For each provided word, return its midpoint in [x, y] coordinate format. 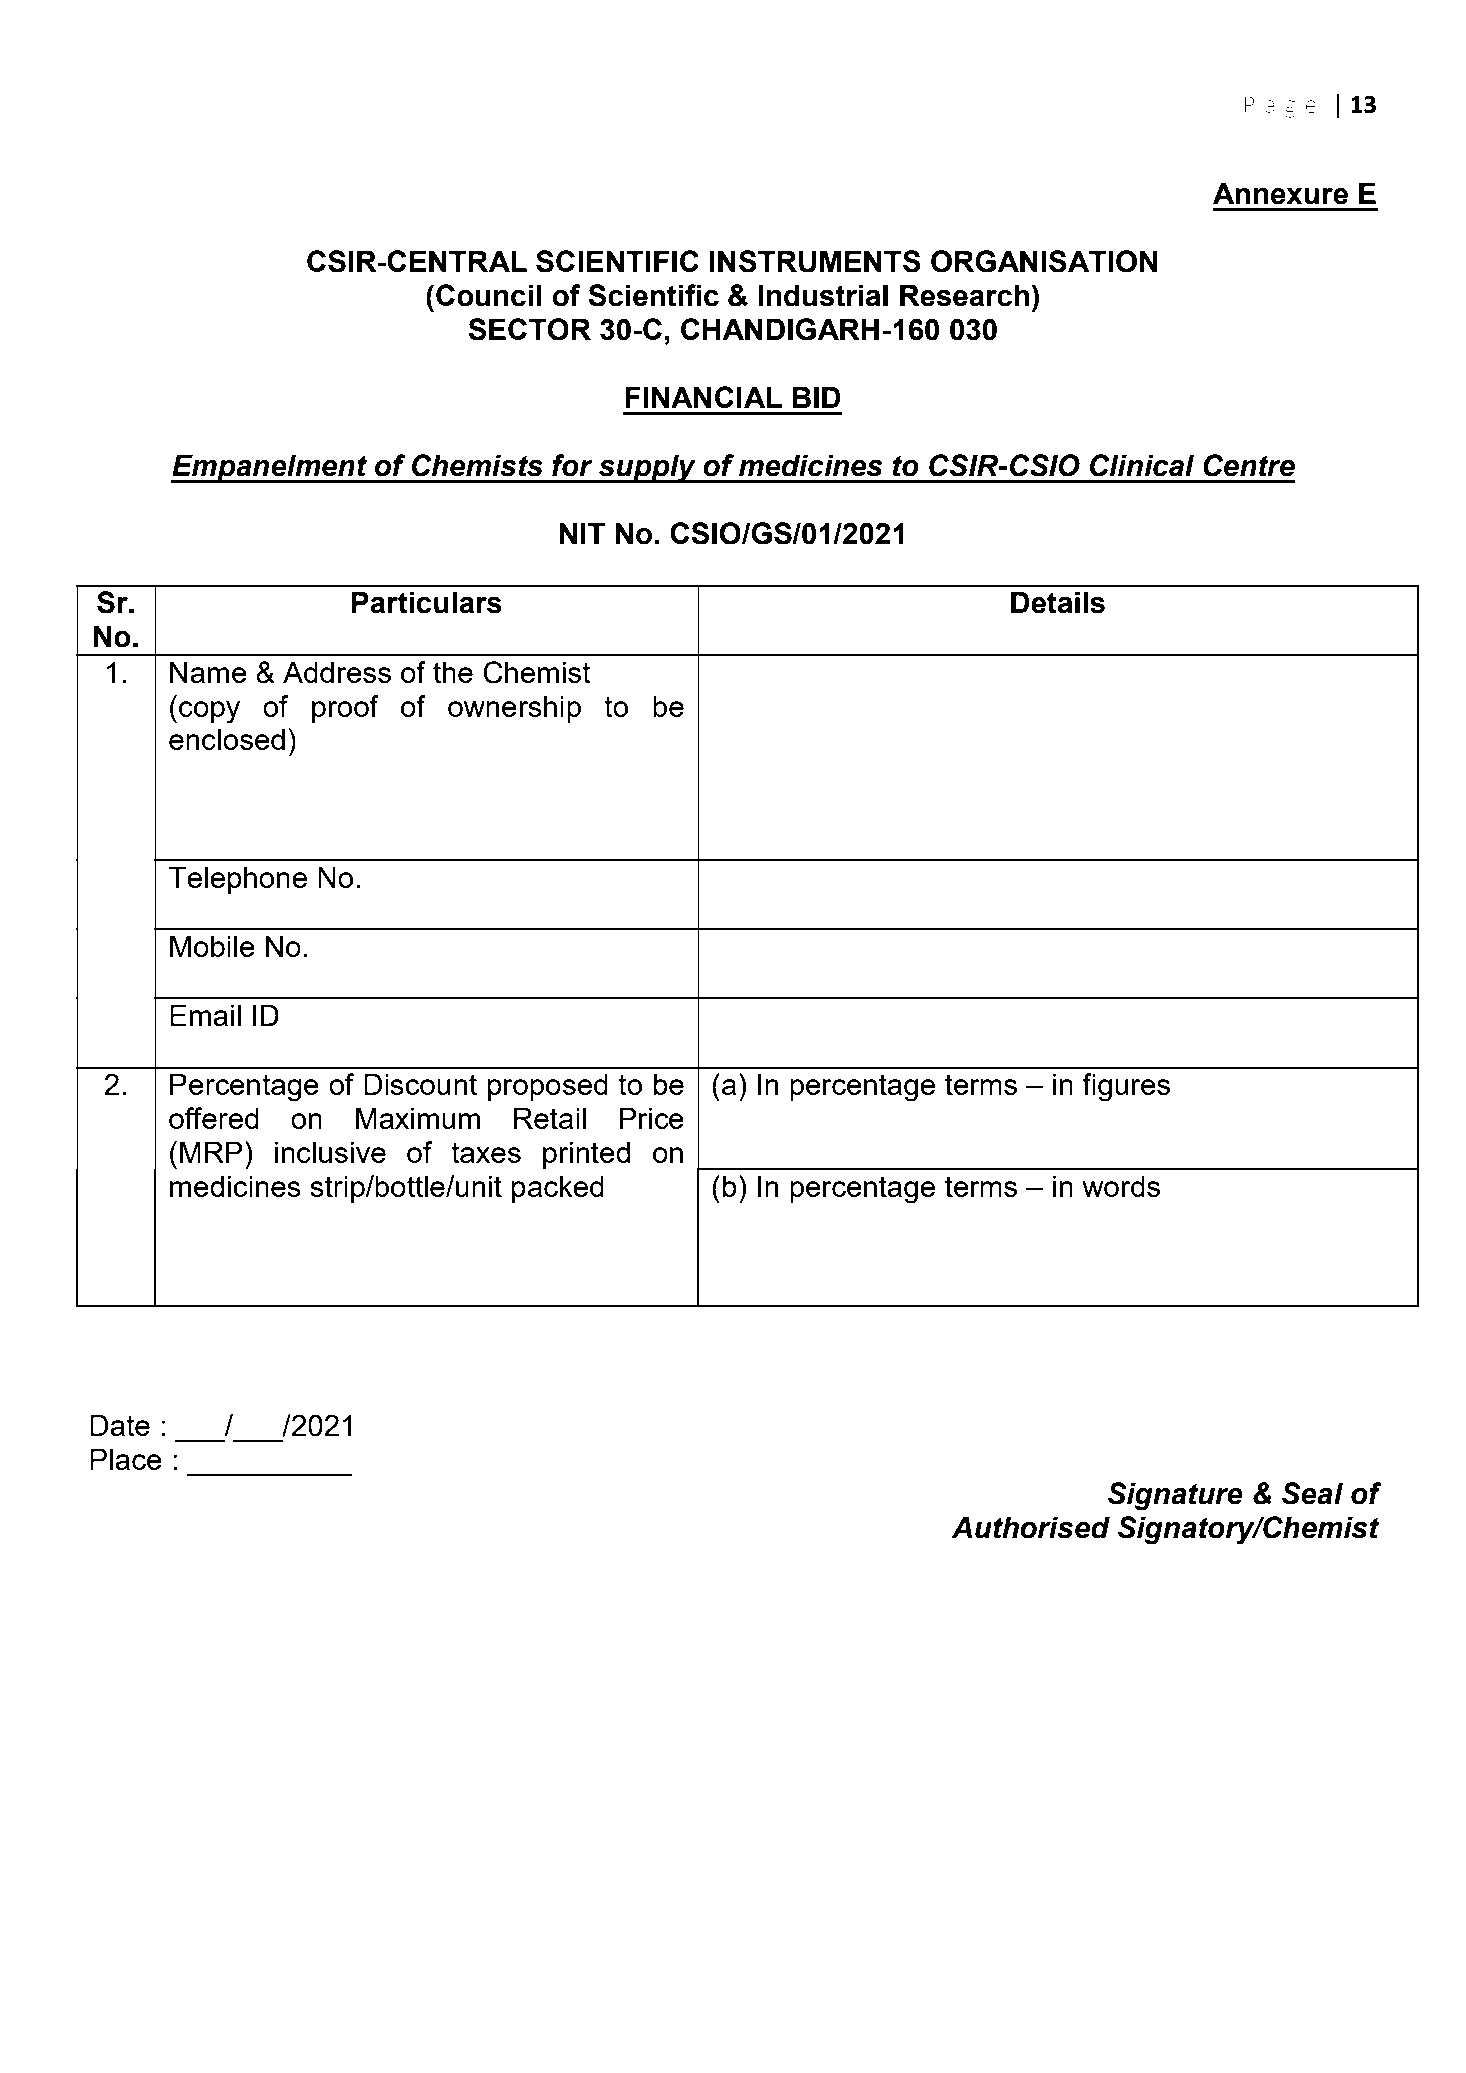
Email [205, 1015]
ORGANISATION [1044, 261]
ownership [514, 709]
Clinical [1142, 465]
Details [1058, 602]
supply [647, 468]
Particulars [427, 602]
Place [126, 1459]
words [1121, 1186]
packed [558, 1189]
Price [652, 1118]
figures [1126, 1087]
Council [489, 295]
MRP [211, 1152]
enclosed [227, 739]
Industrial [823, 295]
